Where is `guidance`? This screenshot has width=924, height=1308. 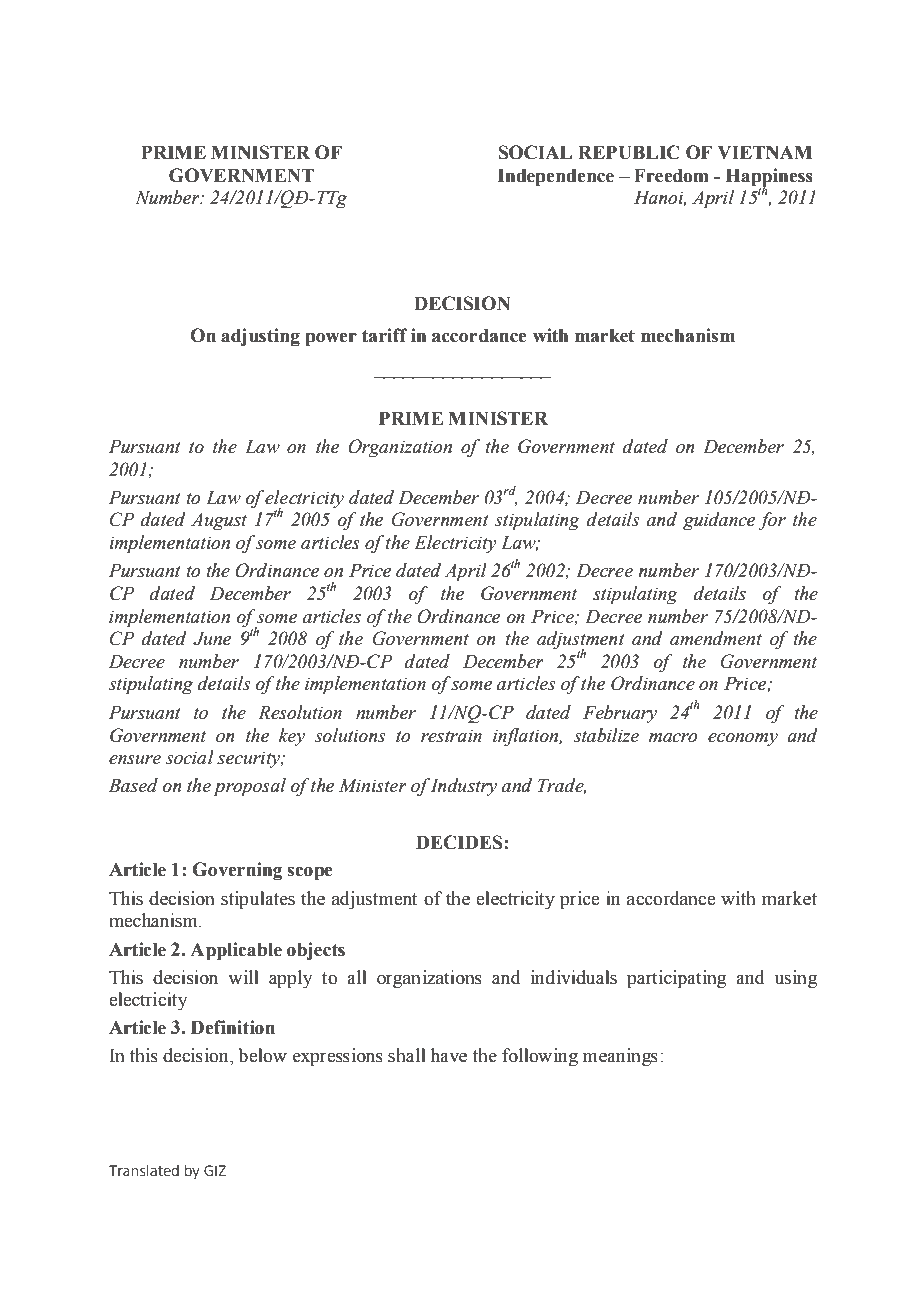
guidance is located at coordinates (719, 521).
